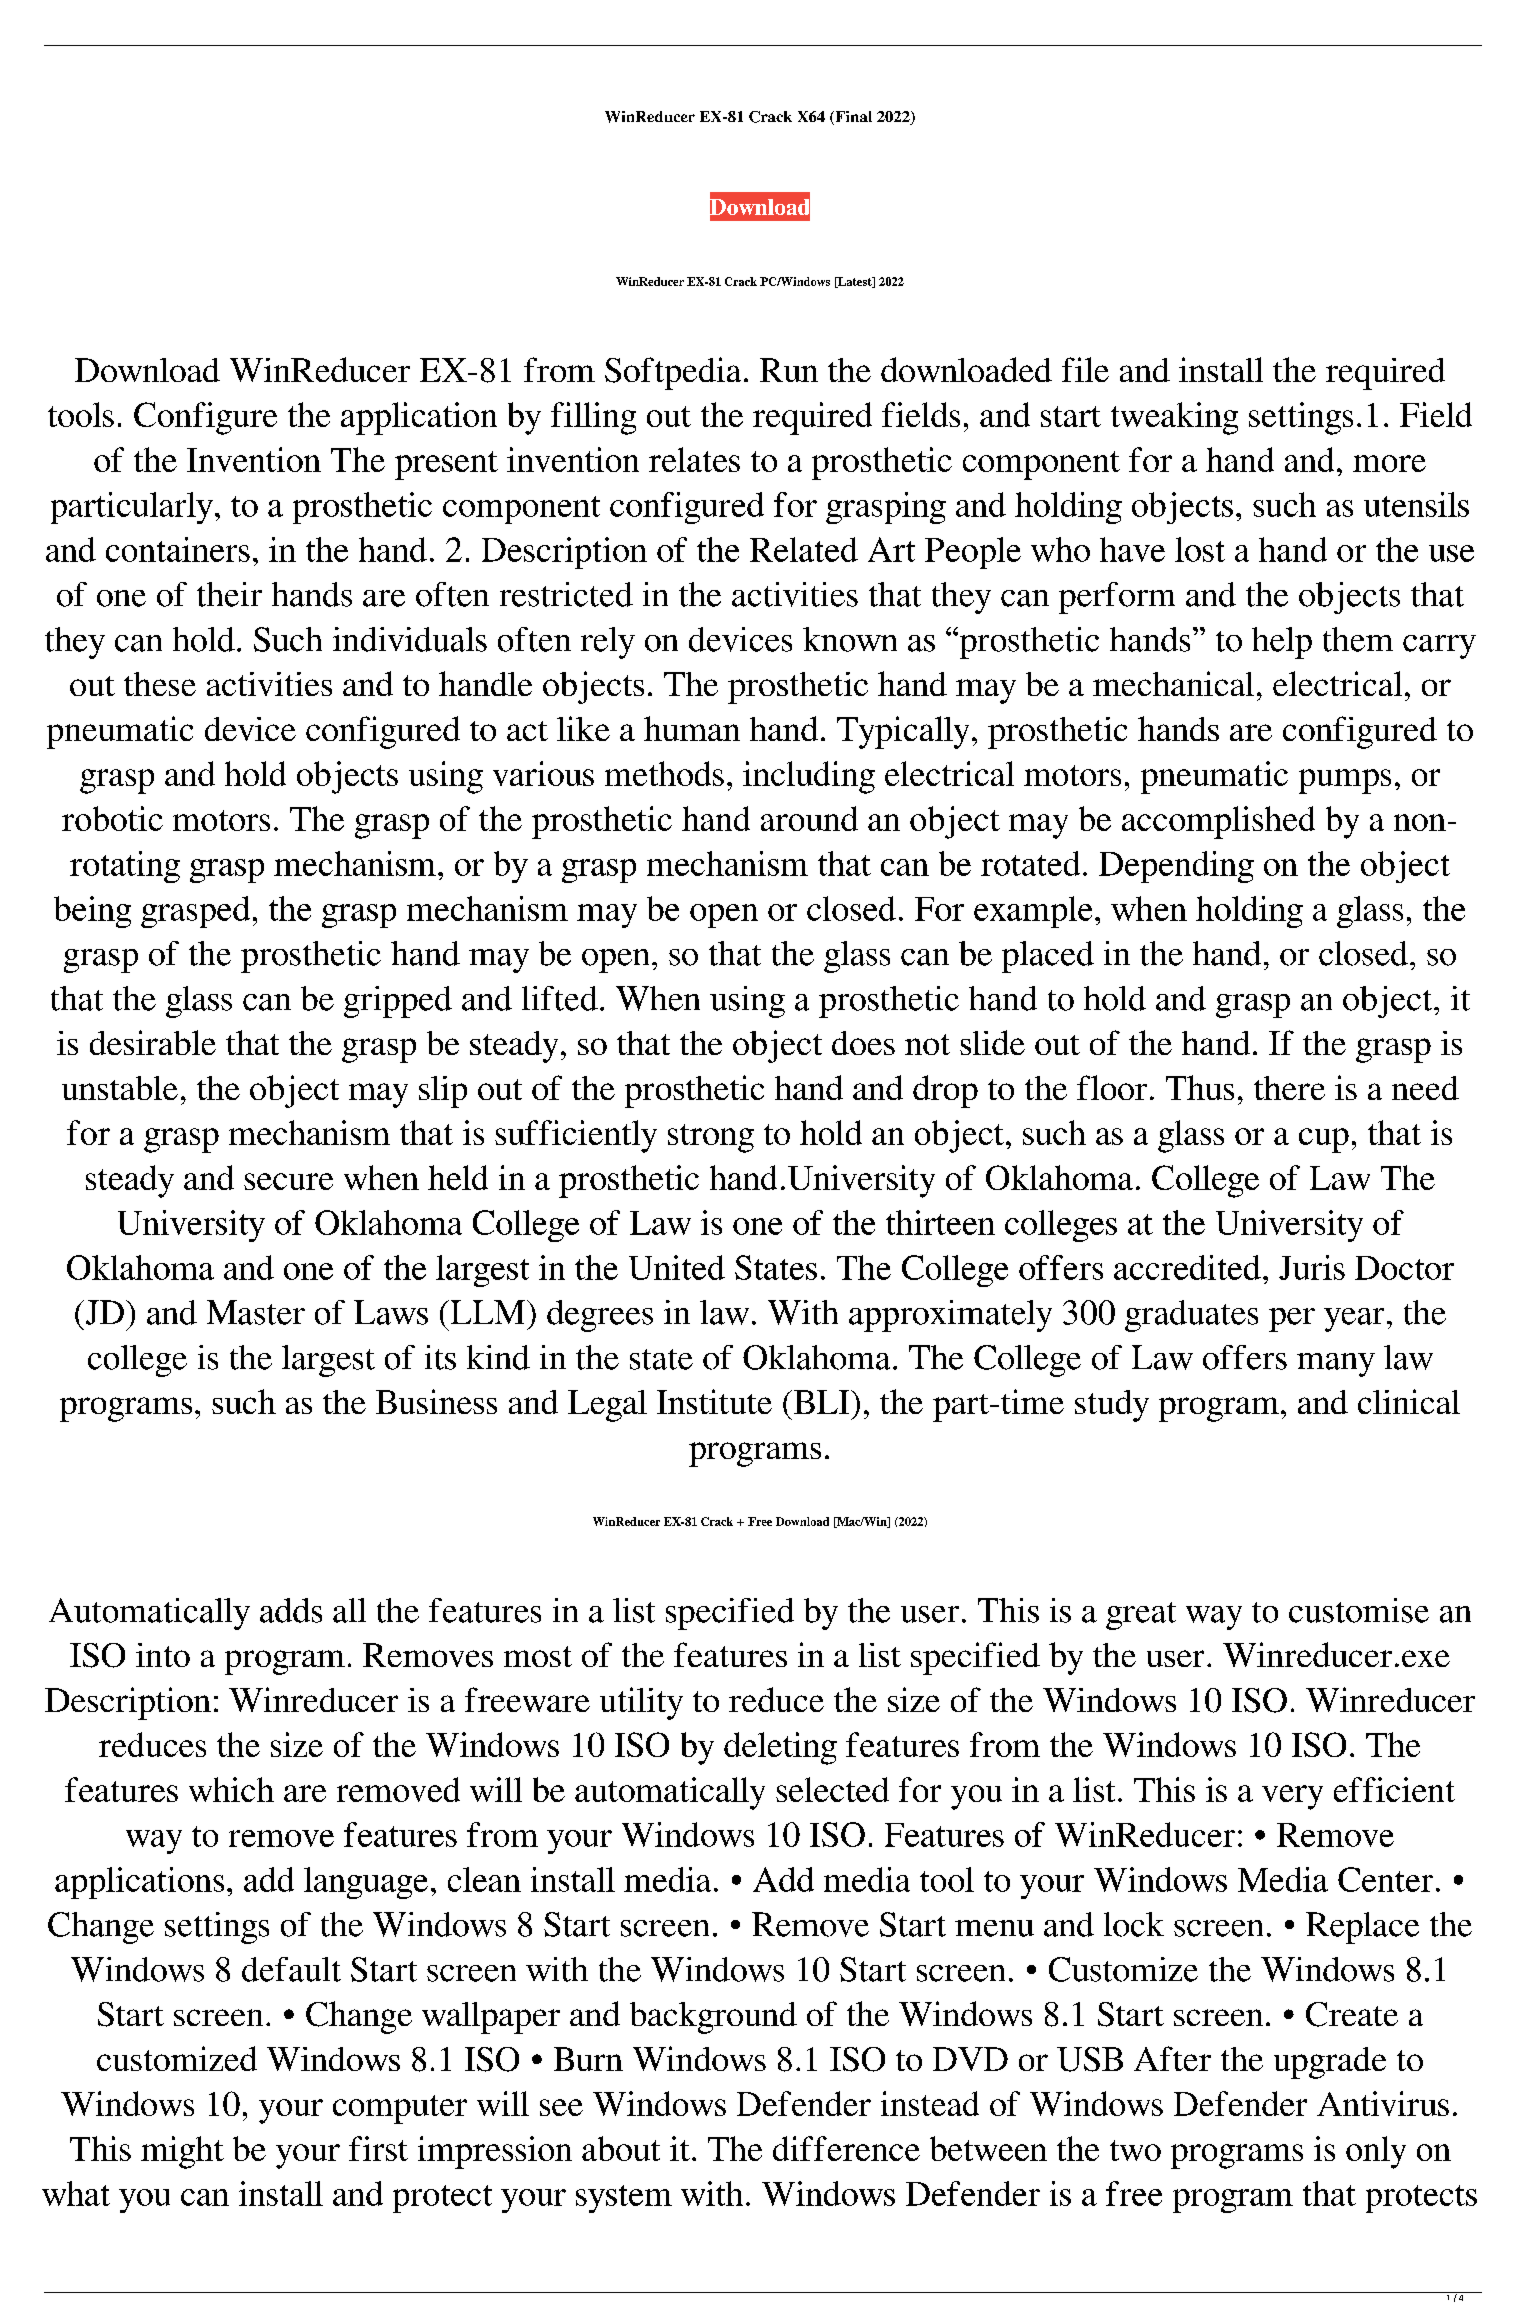 The image size is (1526, 2322). What do you see at coordinates (846, 2148) in the screenshot?
I see `difference` at bounding box center [846, 2148].
